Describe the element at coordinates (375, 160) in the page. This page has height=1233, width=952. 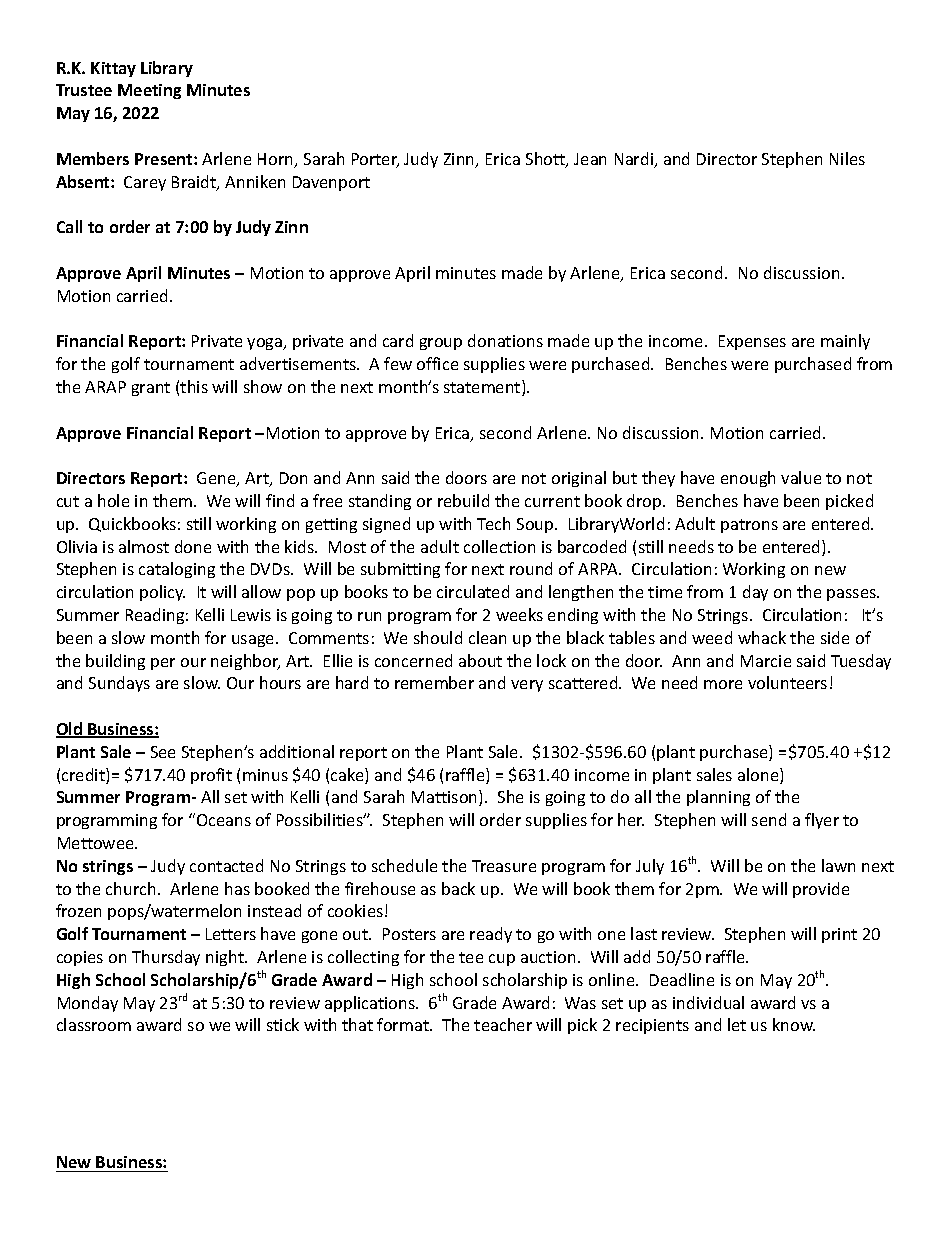
I see `Porter` at that location.
